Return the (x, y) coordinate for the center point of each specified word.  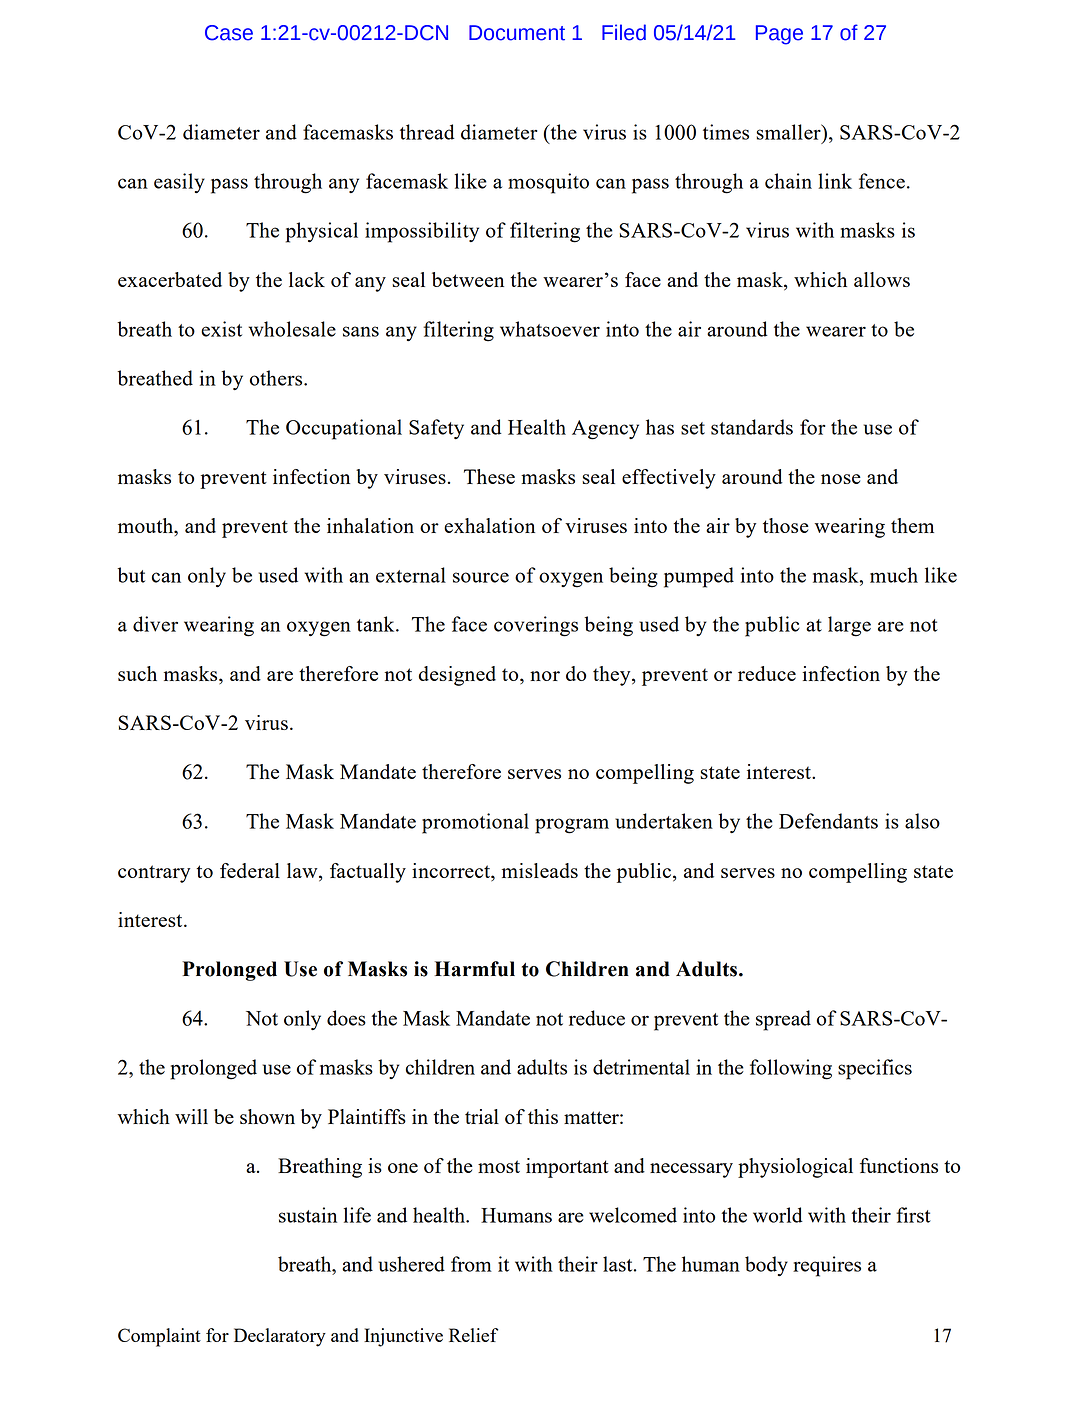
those (786, 525)
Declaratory (280, 1337)
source (481, 577)
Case (229, 33)
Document (517, 33)
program (572, 826)
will (191, 1116)
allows (882, 279)
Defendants (828, 821)
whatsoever (550, 329)
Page (779, 35)
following (791, 1069)
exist (221, 329)
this (543, 1116)
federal (250, 870)
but (131, 575)
